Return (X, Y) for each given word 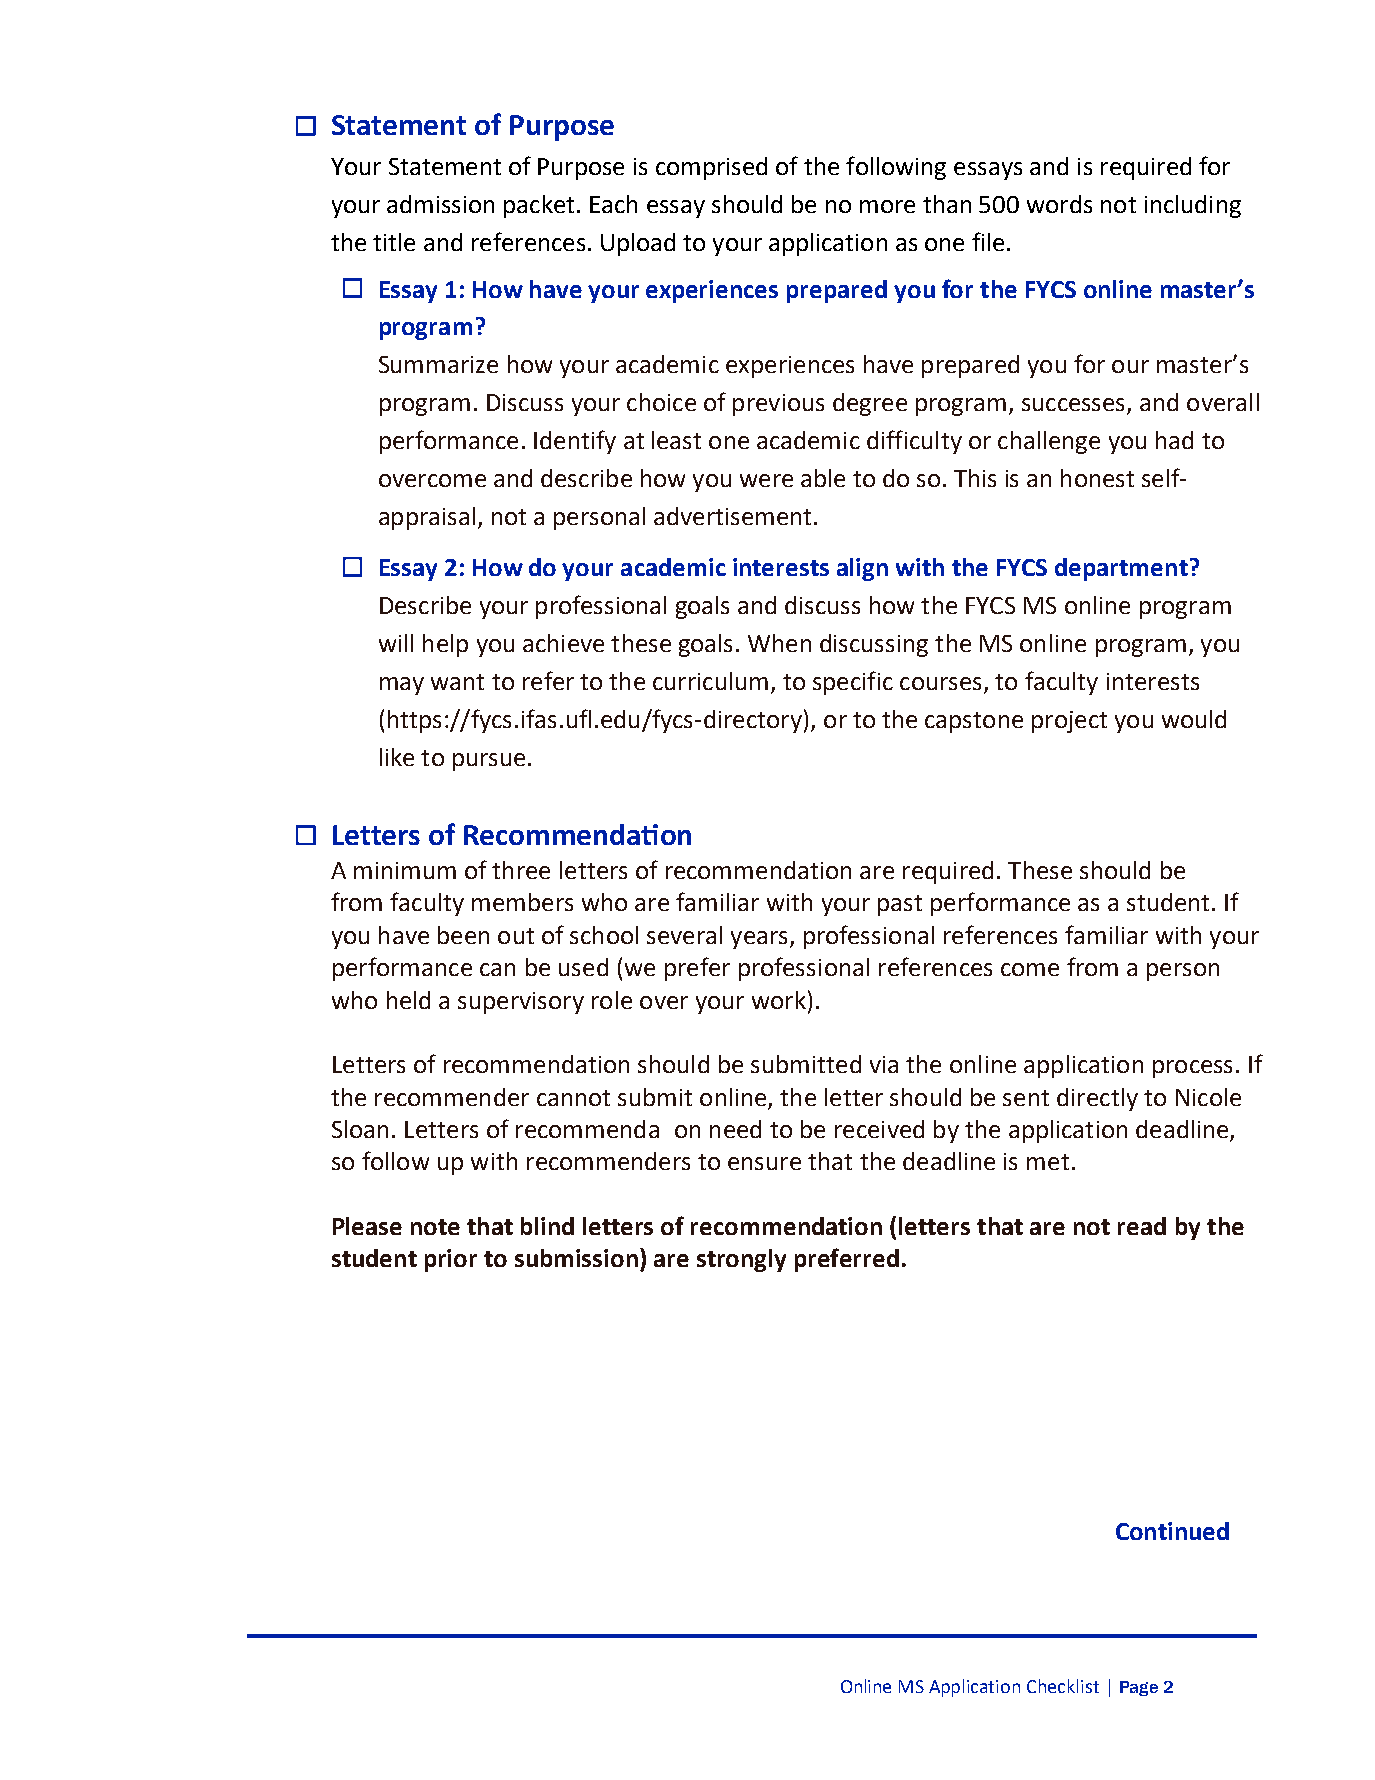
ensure (764, 1163)
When (779, 643)
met (1048, 1162)
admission (440, 204)
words (1059, 204)
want (457, 682)
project (1069, 722)
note (435, 1227)
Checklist (1063, 1686)
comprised (711, 168)
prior (451, 1260)
